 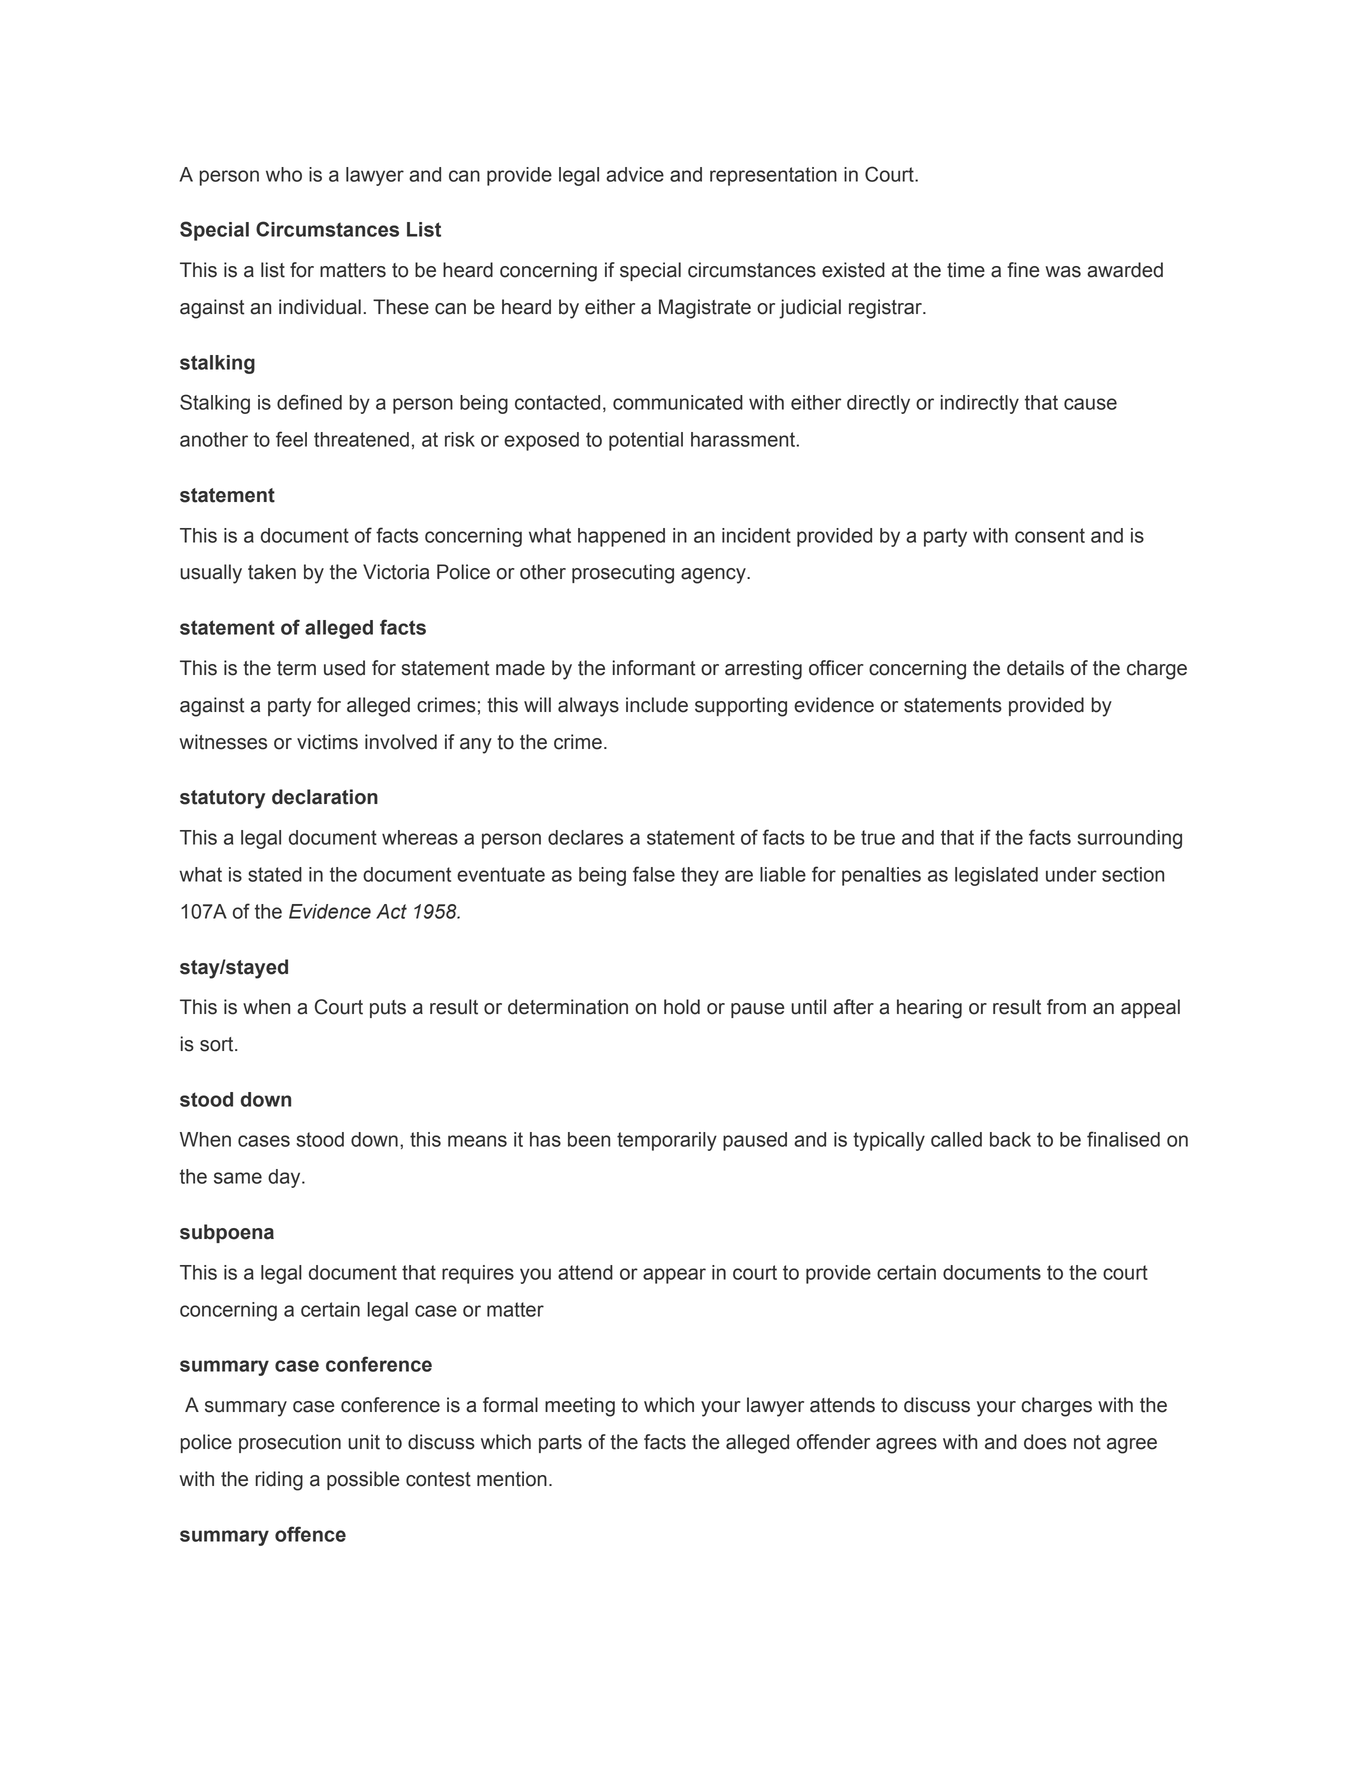 What do you see at coordinates (272, 572) in the image?
I see `taken` at bounding box center [272, 572].
